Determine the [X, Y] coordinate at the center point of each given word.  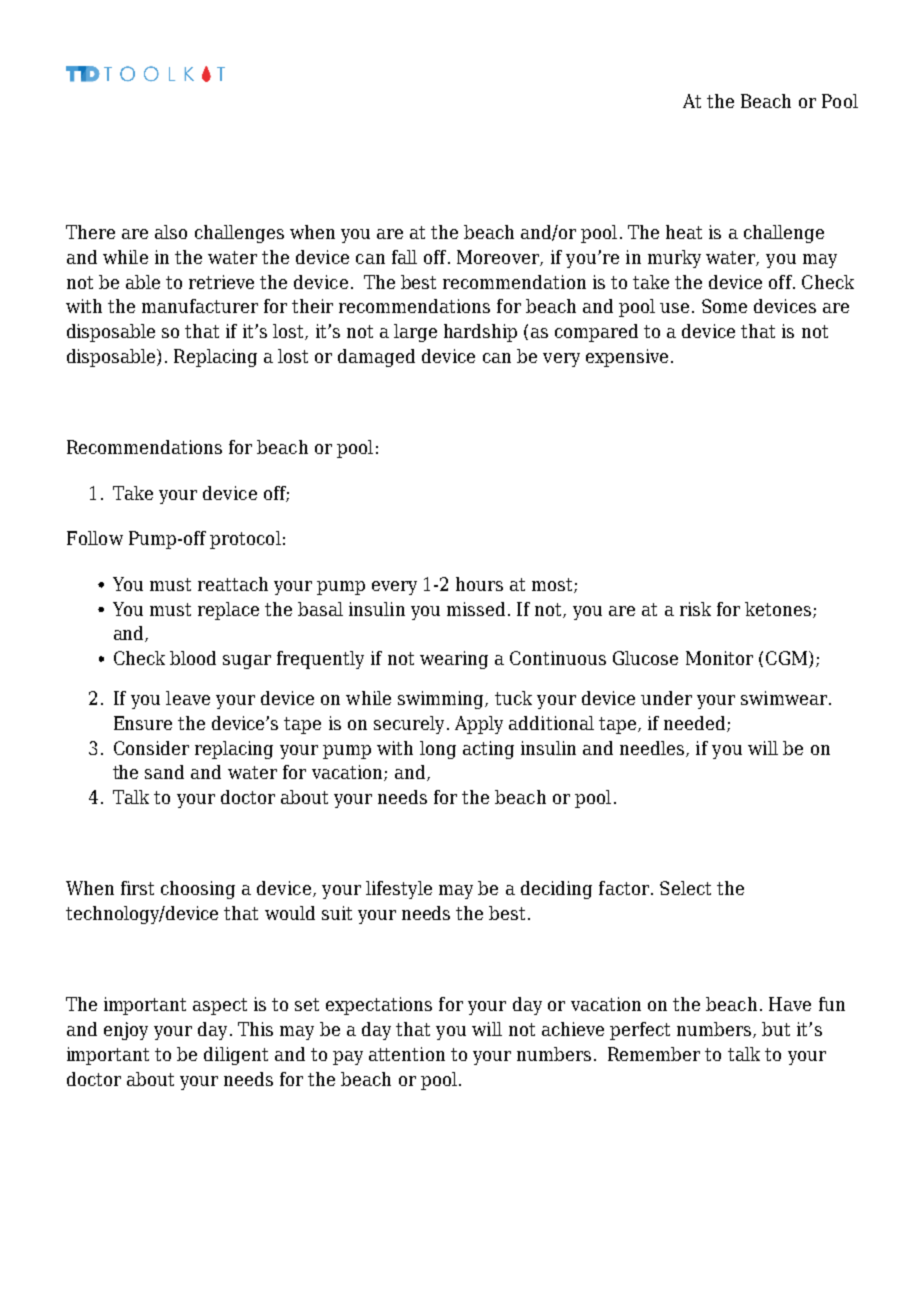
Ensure [143, 723]
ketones [779, 610]
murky [674, 259]
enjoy [126, 1031]
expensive [627, 358]
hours [479, 584]
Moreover [499, 258]
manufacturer [200, 306]
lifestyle [399, 890]
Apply [479, 725]
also [171, 232]
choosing [198, 890]
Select [685, 888]
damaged [376, 358]
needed [696, 724]
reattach [233, 584]
